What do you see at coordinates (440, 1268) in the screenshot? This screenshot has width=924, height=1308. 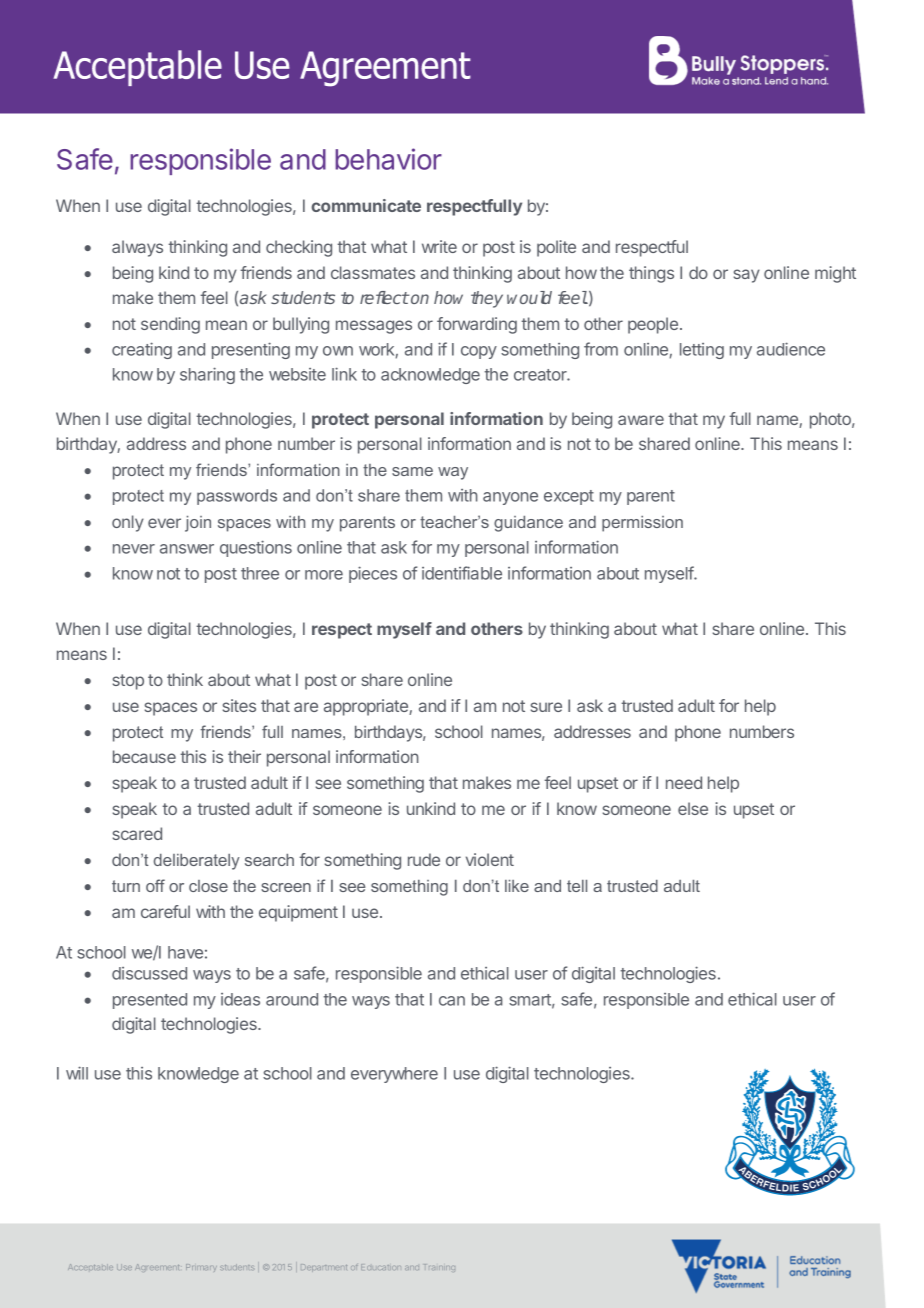 I see `Training` at bounding box center [440, 1268].
